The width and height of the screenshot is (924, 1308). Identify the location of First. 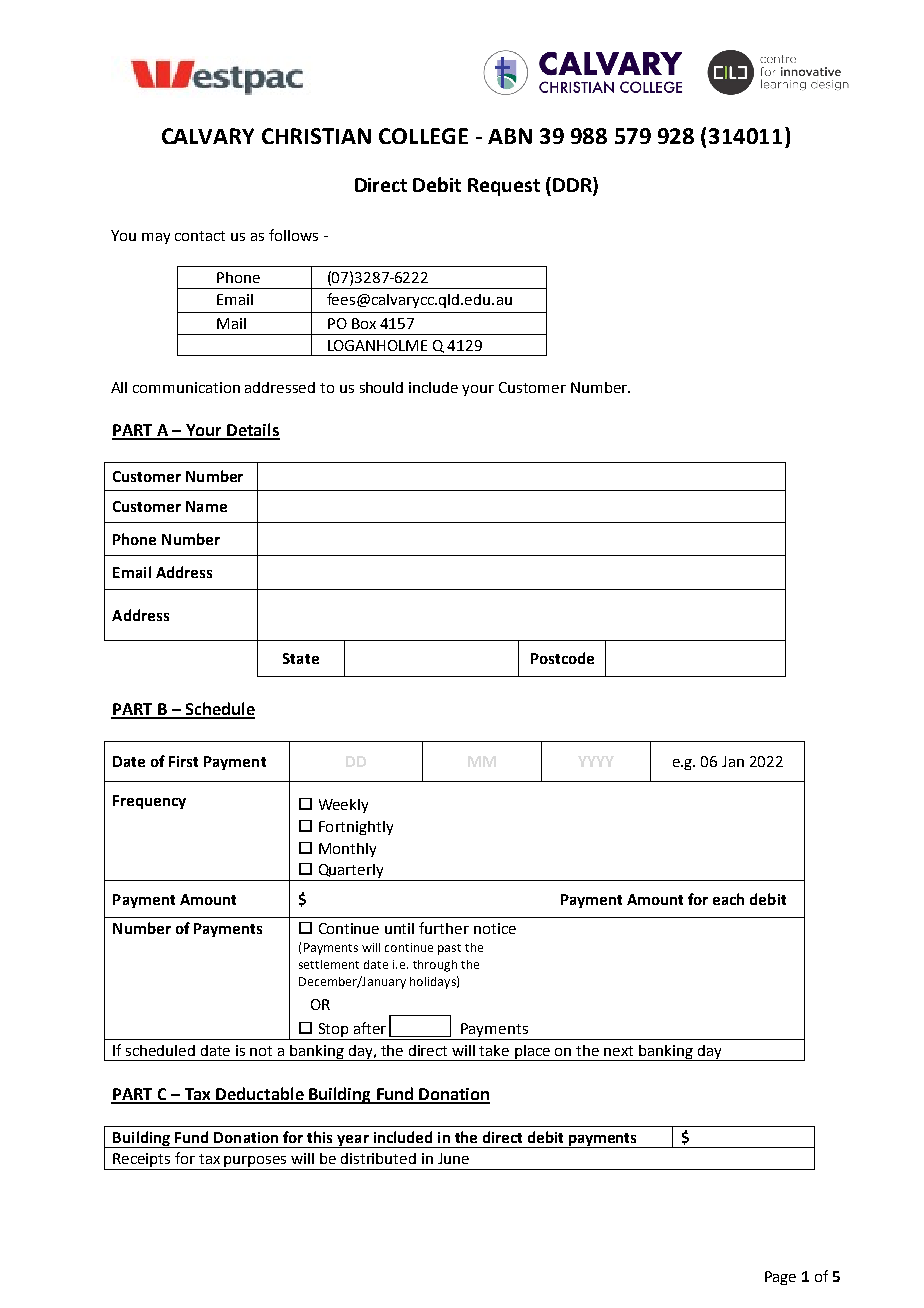
(183, 761).
